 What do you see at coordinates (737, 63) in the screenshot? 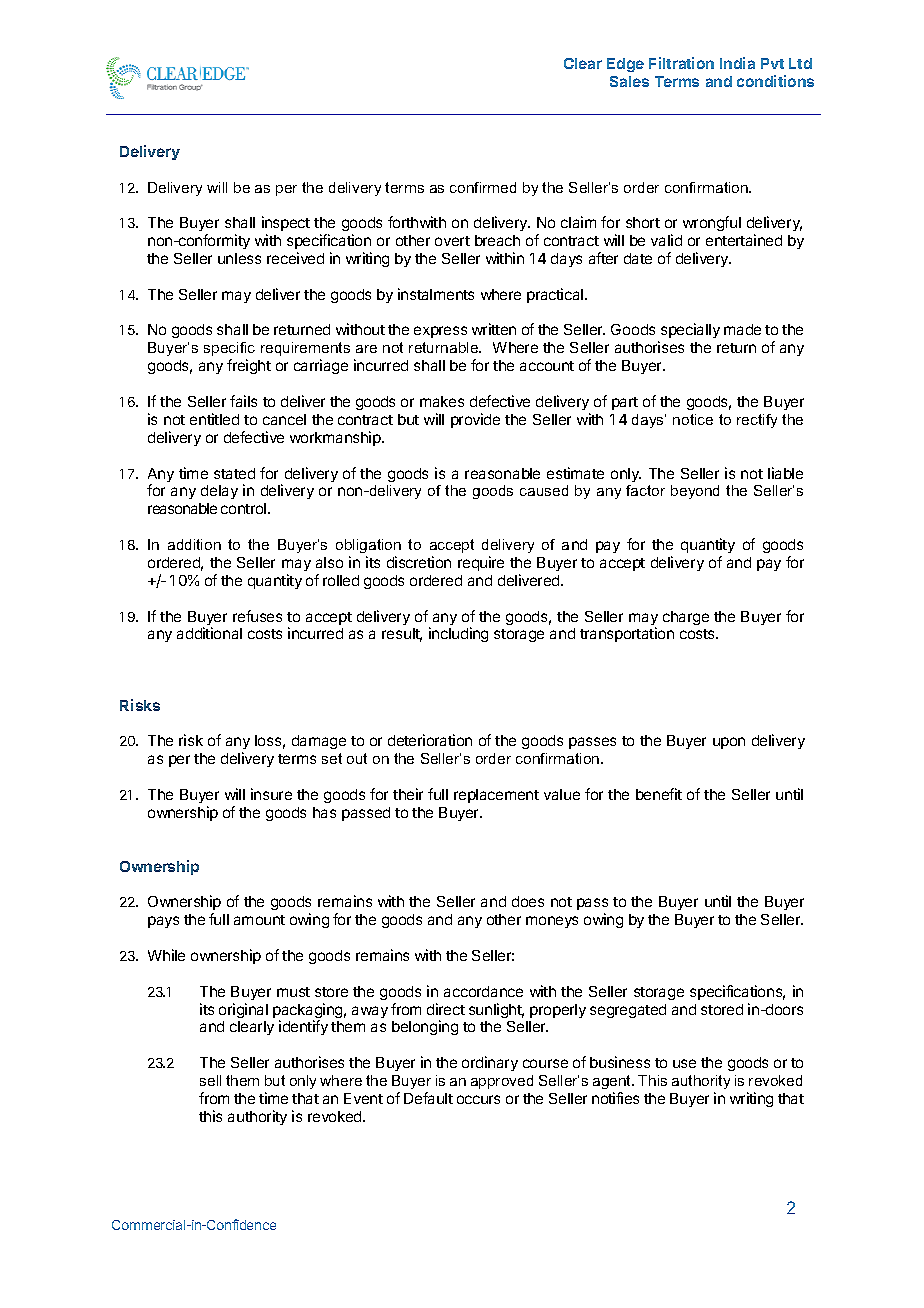
I see `India` at bounding box center [737, 63].
